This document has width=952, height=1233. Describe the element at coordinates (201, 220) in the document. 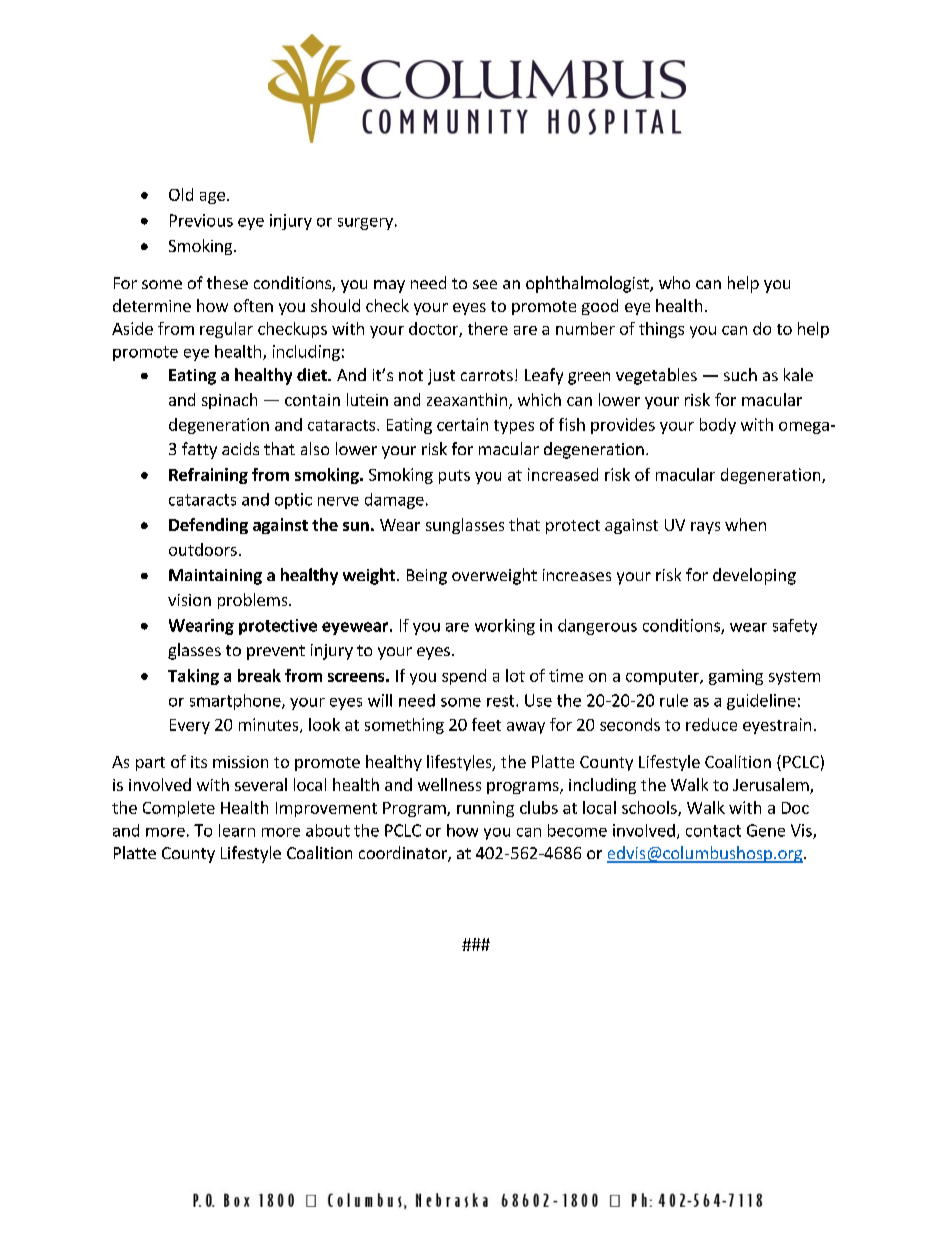

I see `Previous` at that location.
